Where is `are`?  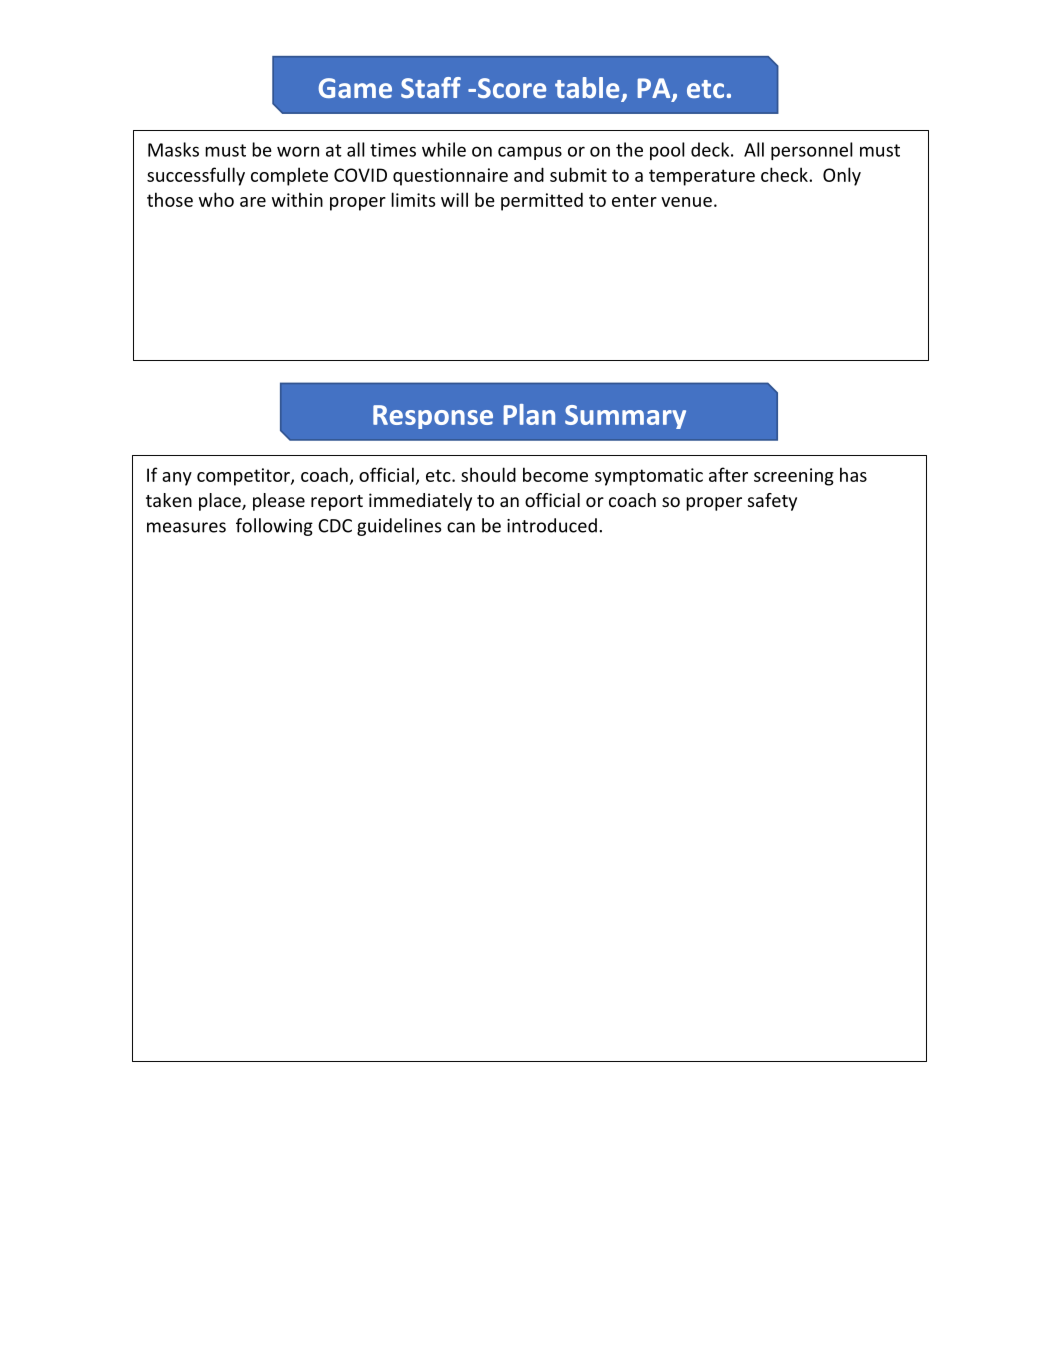 are is located at coordinates (253, 202).
